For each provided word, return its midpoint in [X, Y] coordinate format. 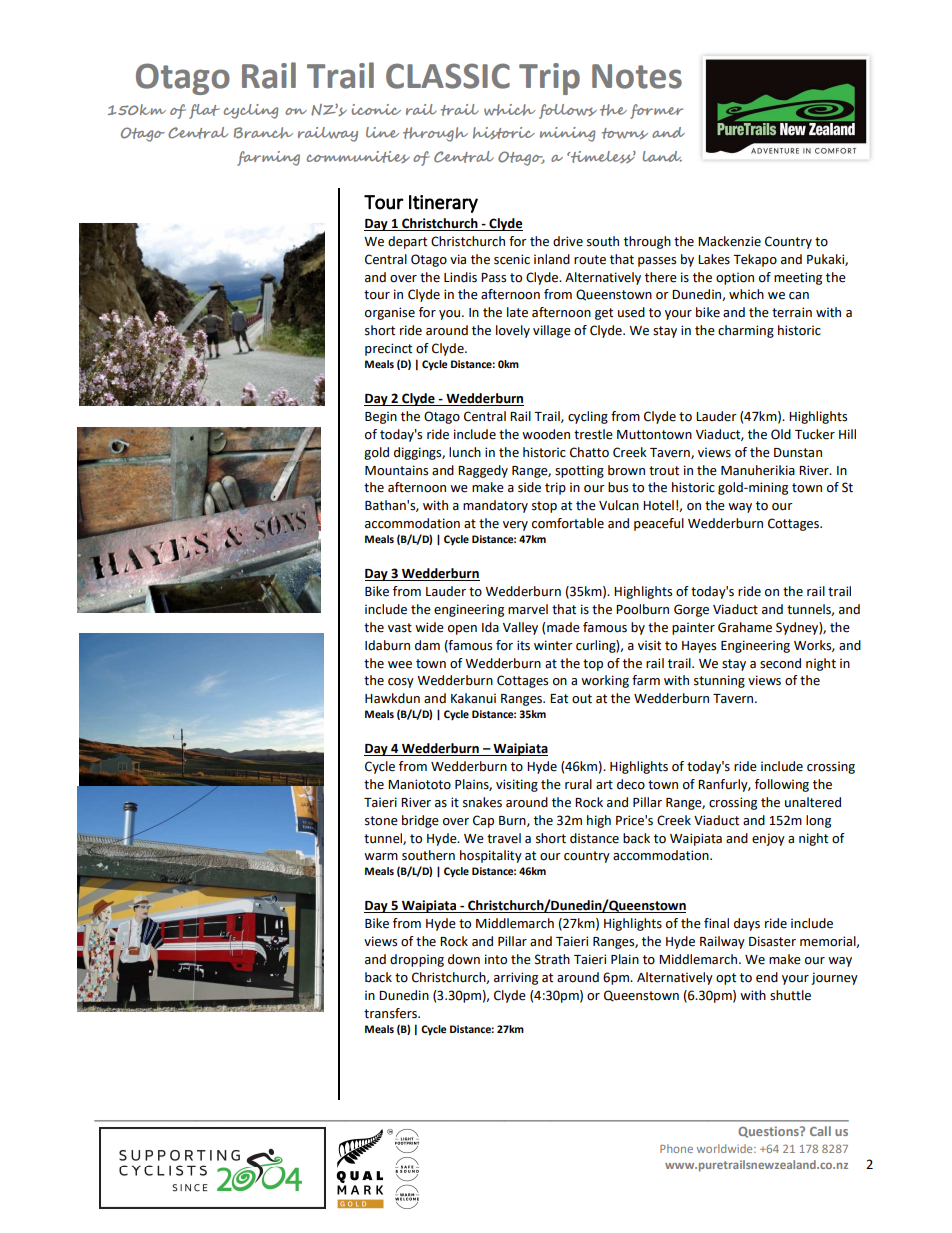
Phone [676, 1148]
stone [381, 821]
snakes [482, 802]
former [656, 111]
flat [204, 111]
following [782, 785]
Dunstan [798, 453]
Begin [381, 417]
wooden [546, 434]
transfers [391, 1013]
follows [568, 111]
